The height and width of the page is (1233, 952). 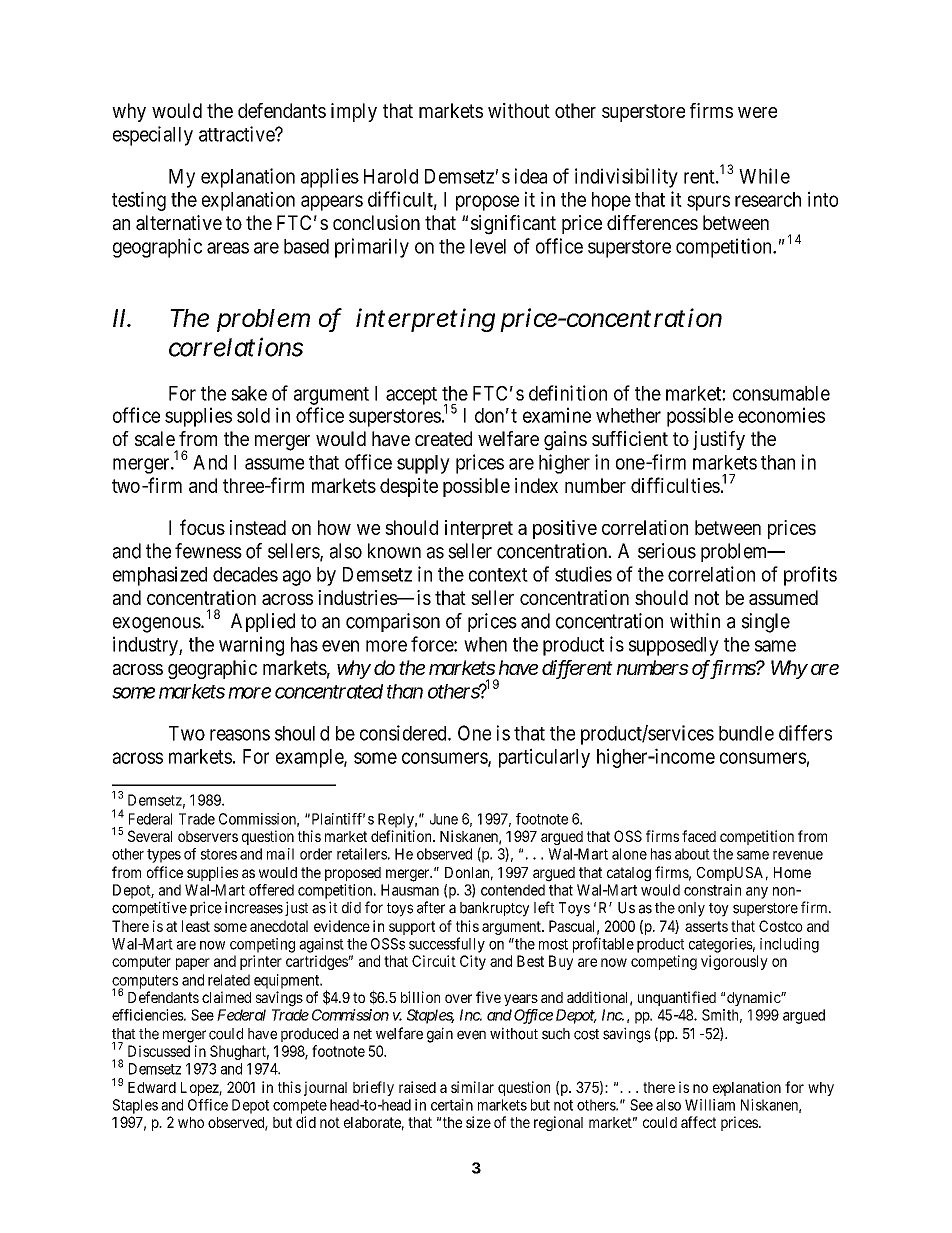 I want to click on observers, so click(x=208, y=836).
